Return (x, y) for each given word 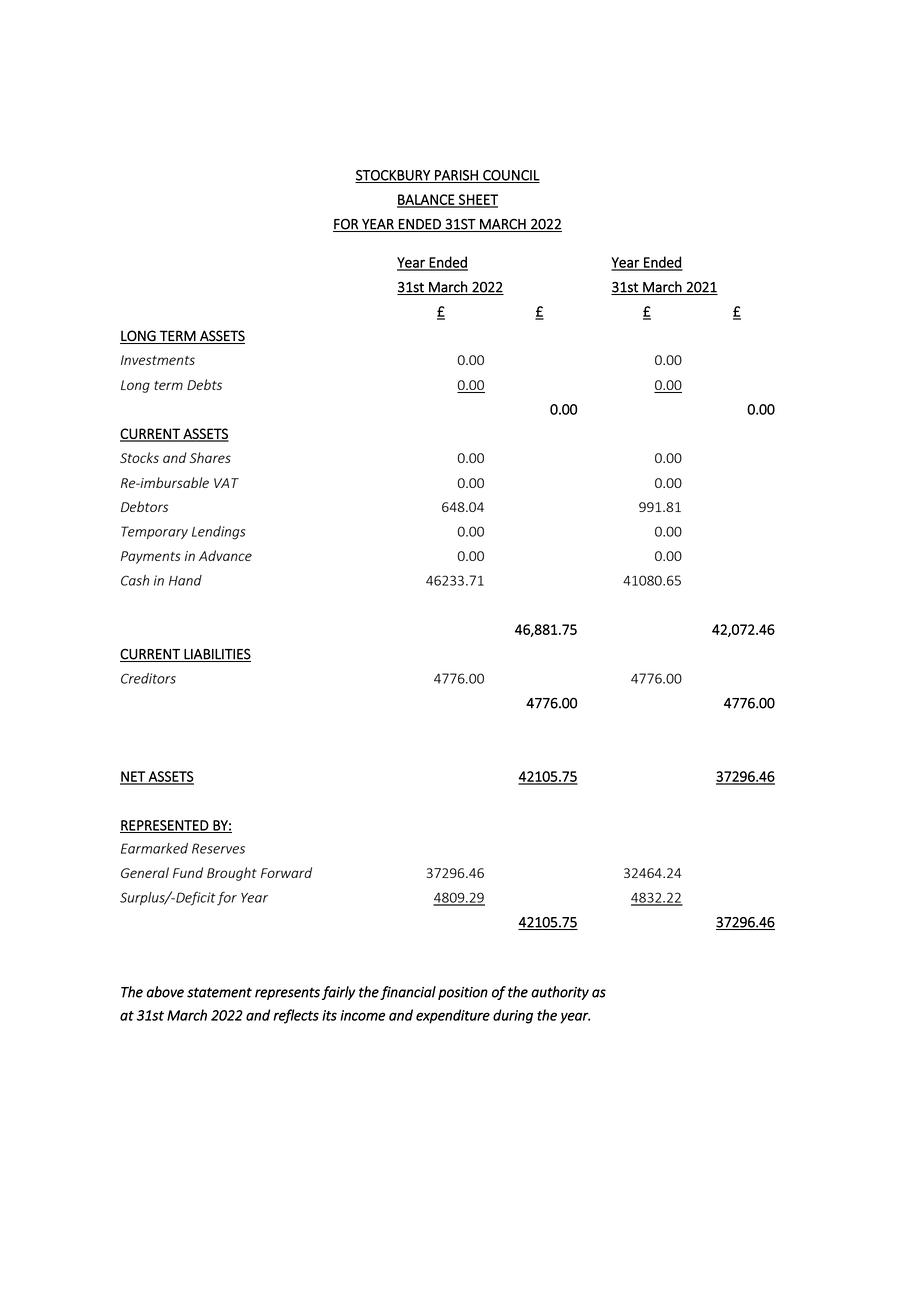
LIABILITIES (216, 655)
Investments (158, 360)
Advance (225, 555)
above (165, 992)
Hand (185, 580)
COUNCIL (510, 176)
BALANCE (427, 200)
